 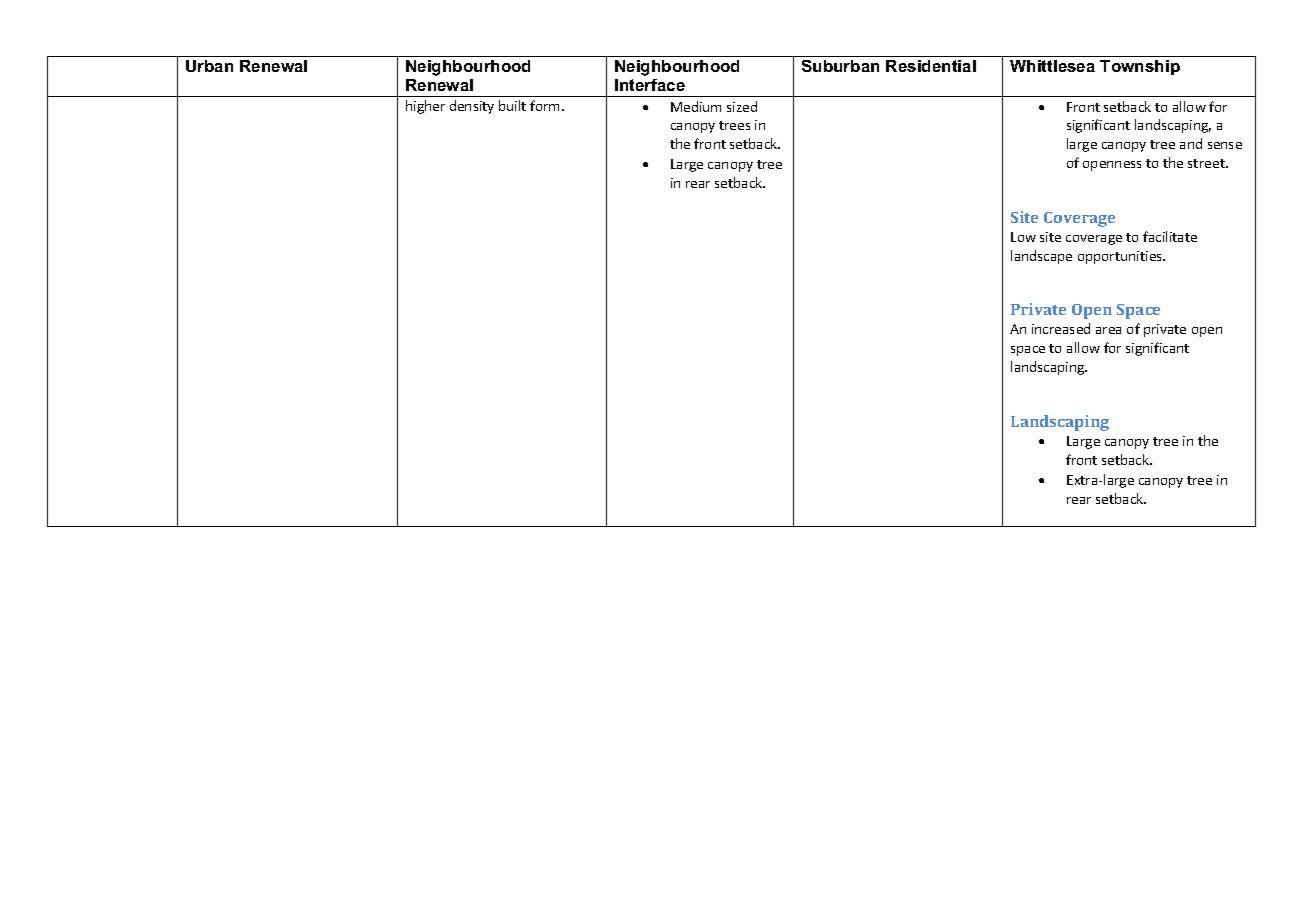 What do you see at coordinates (931, 66) in the page?
I see `Residential` at bounding box center [931, 66].
